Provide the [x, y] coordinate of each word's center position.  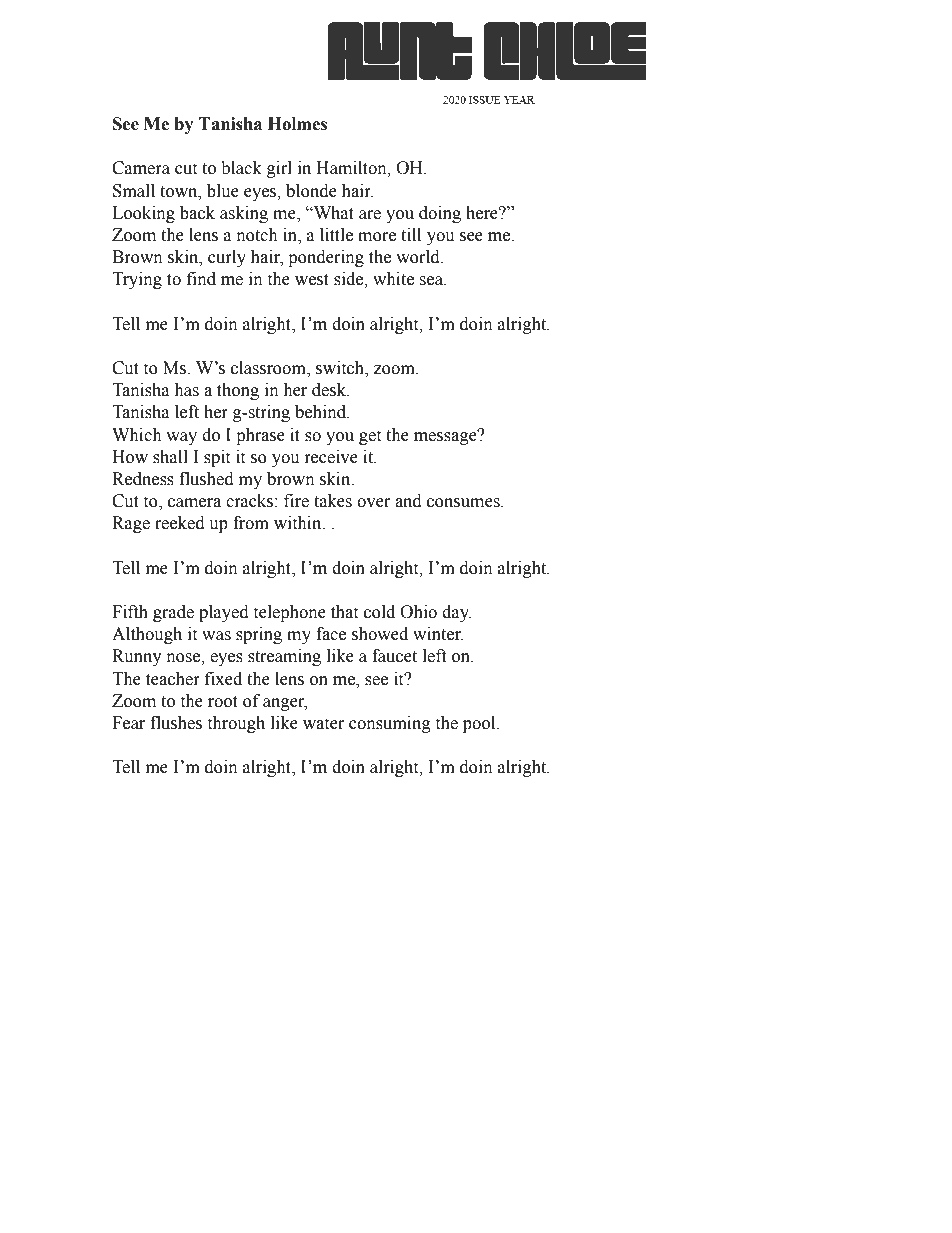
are [370, 215]
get [370, 437]
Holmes [297, 124]
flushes [176, 723]
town [180, 192]
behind [322, 412]
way [181, 438]
